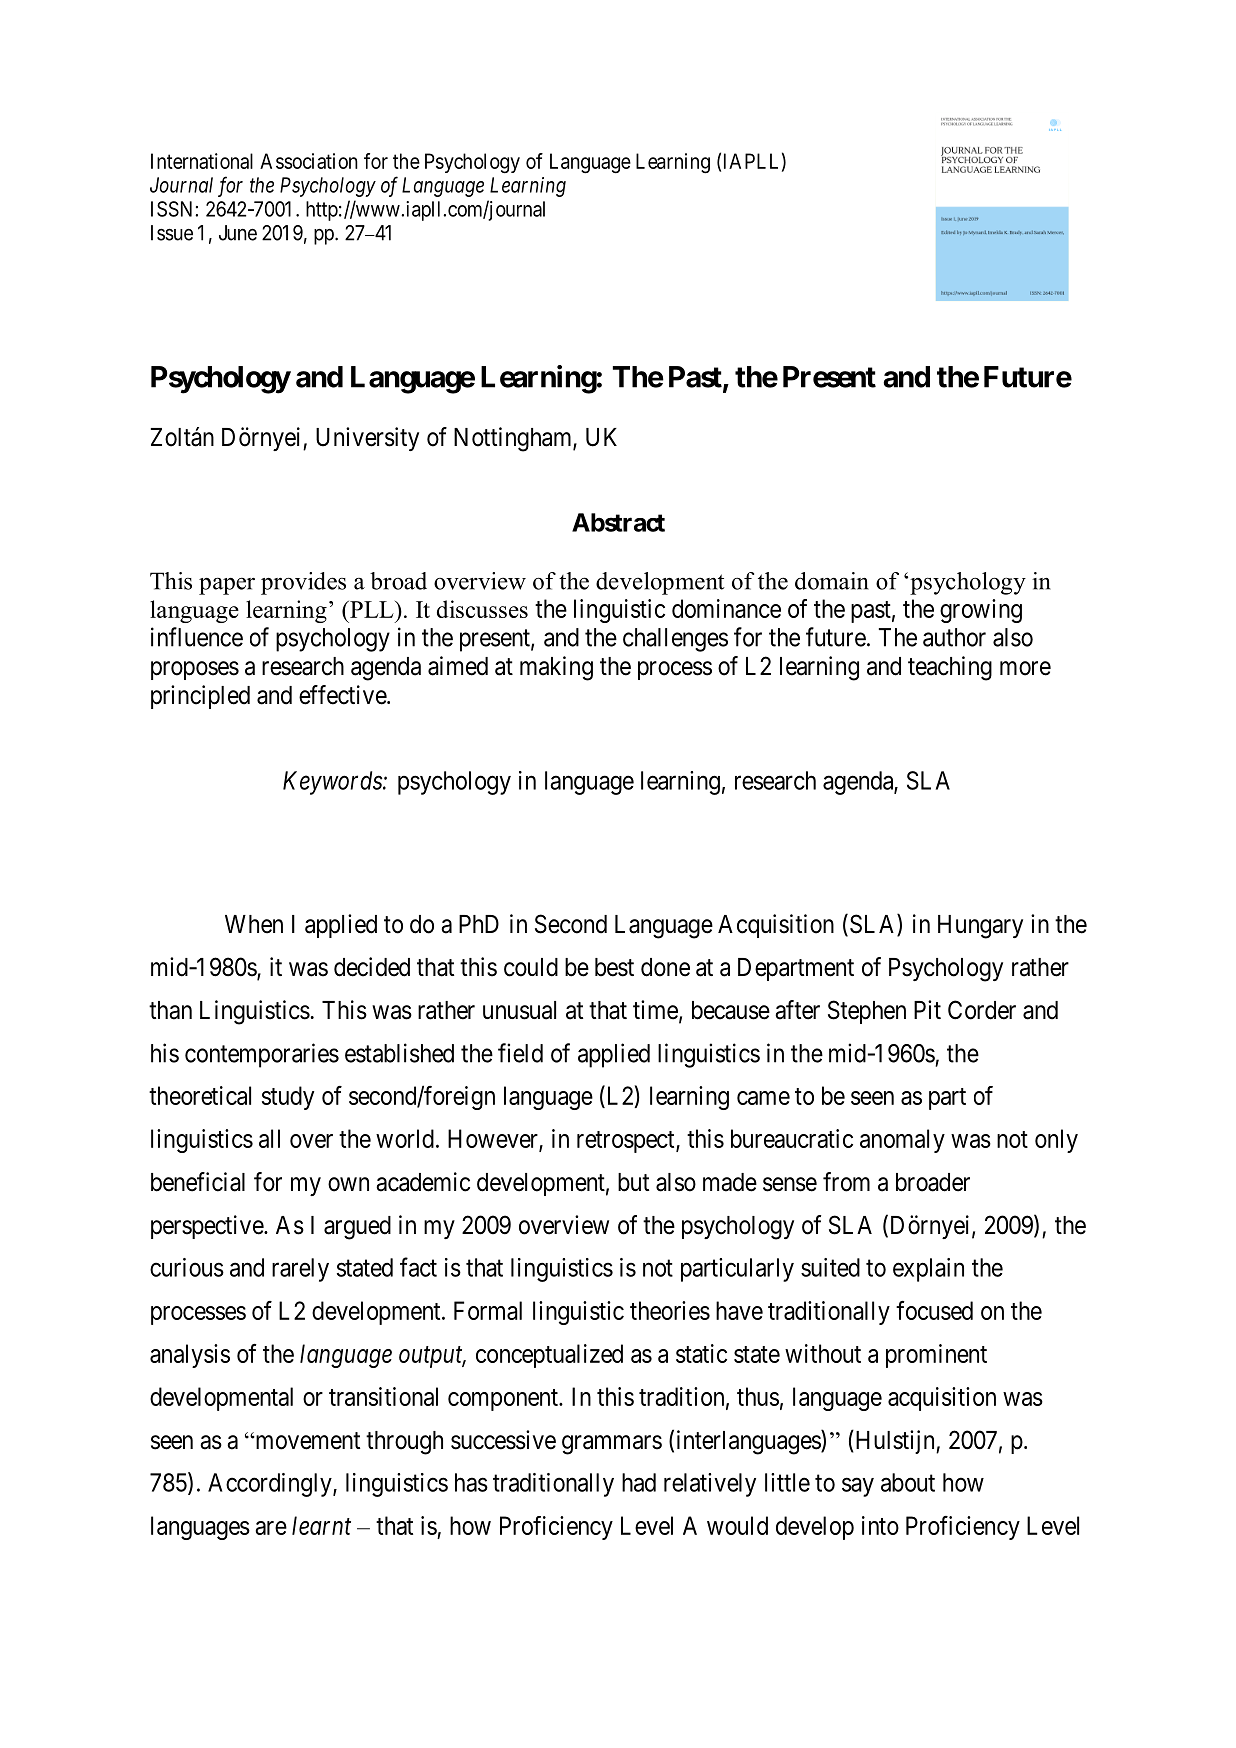 The height and width of the screenshot is (1748, 1236). What do you see at coordinates (556, 668) in the screenshot?
I see `making` at bounding box center [556, 668].
